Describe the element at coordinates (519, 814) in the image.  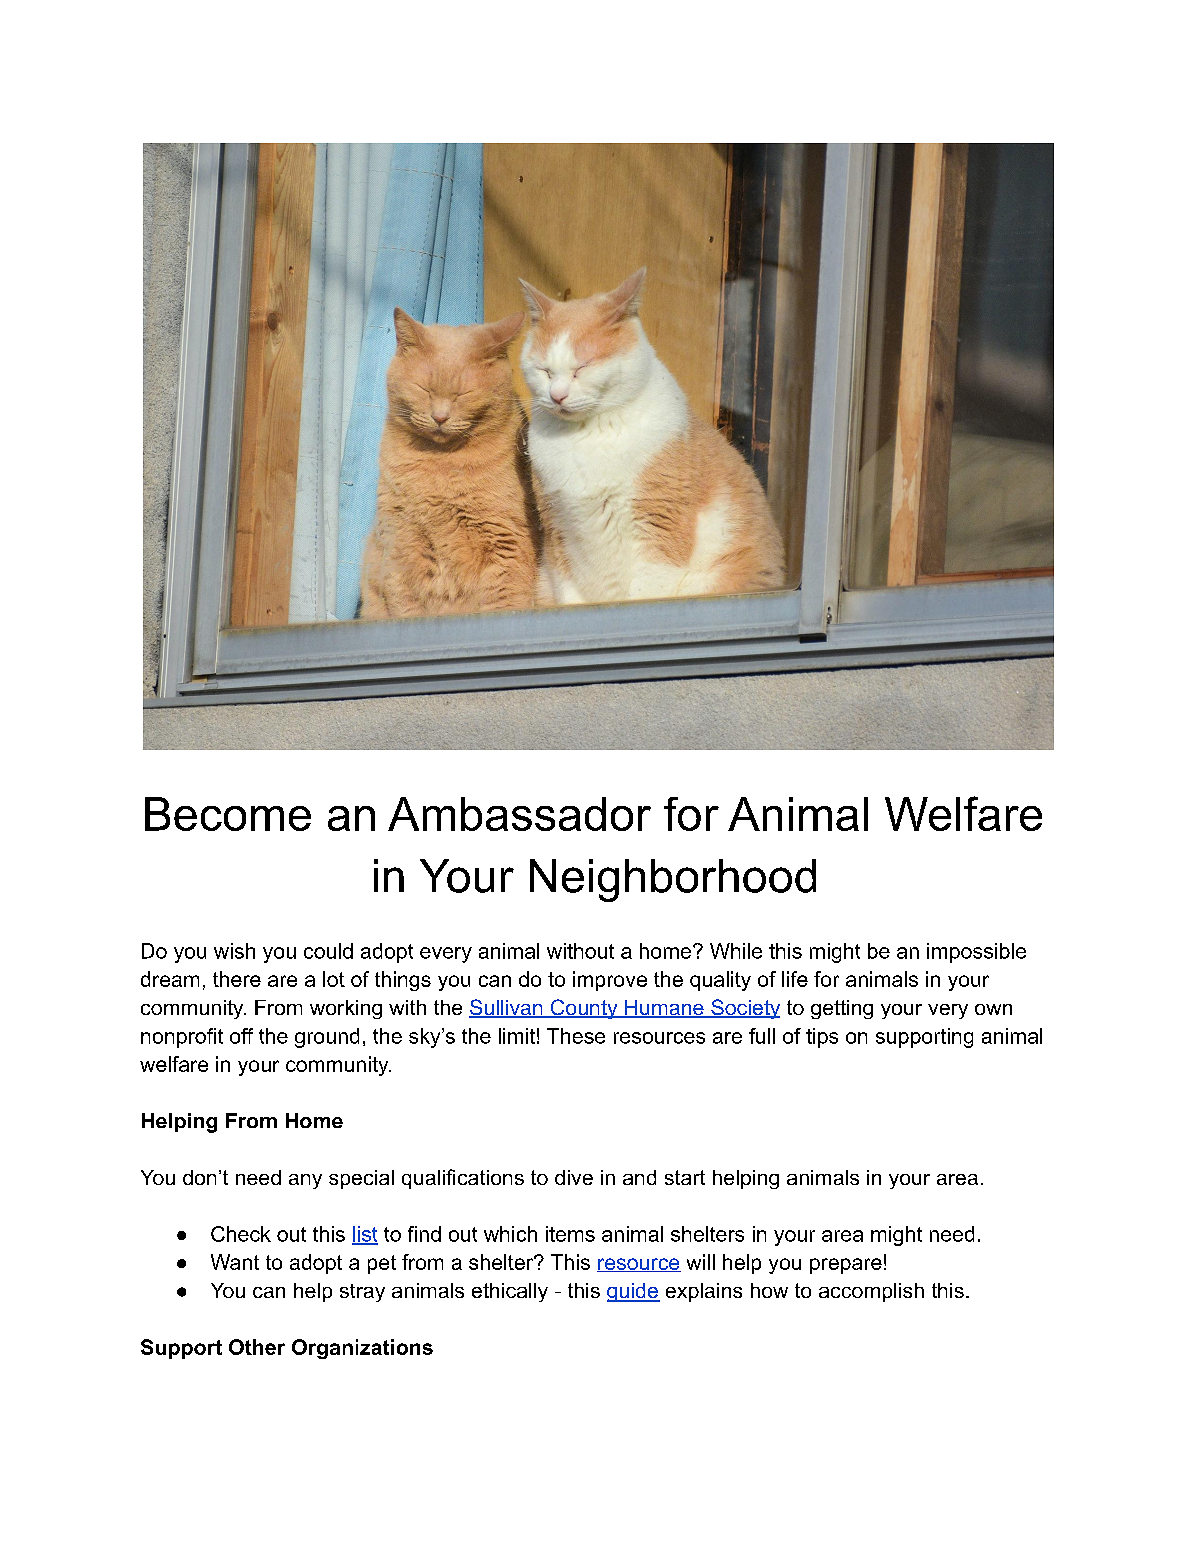
I see `Ambassador` at that location.
